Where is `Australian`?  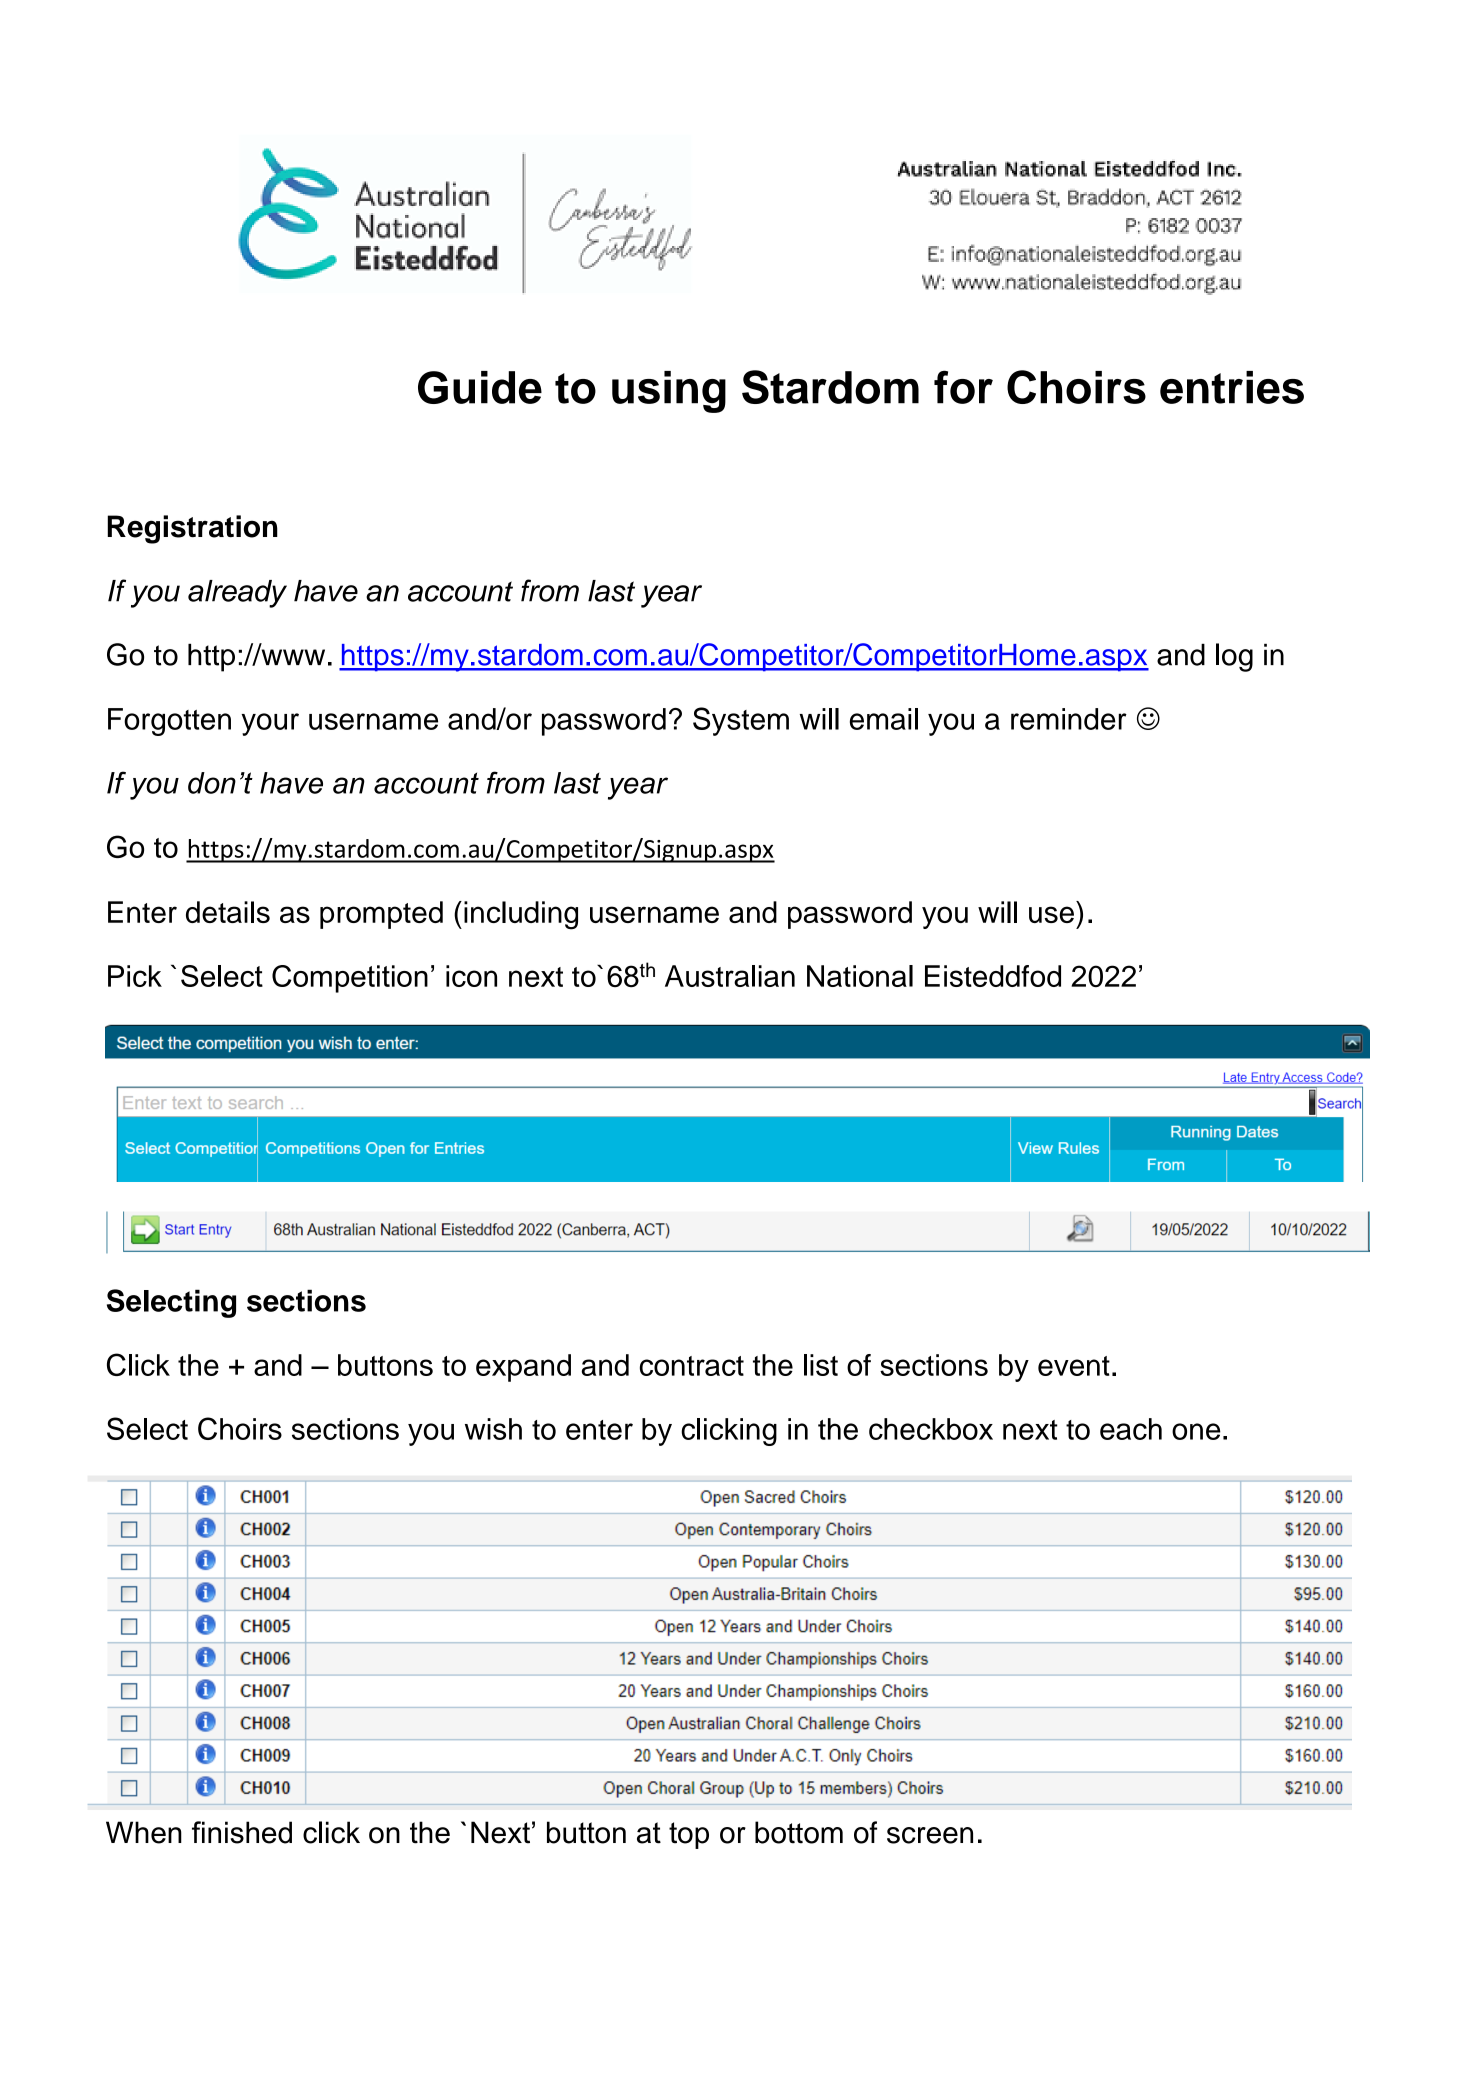
Australian is located at coordinates (730, 976).
